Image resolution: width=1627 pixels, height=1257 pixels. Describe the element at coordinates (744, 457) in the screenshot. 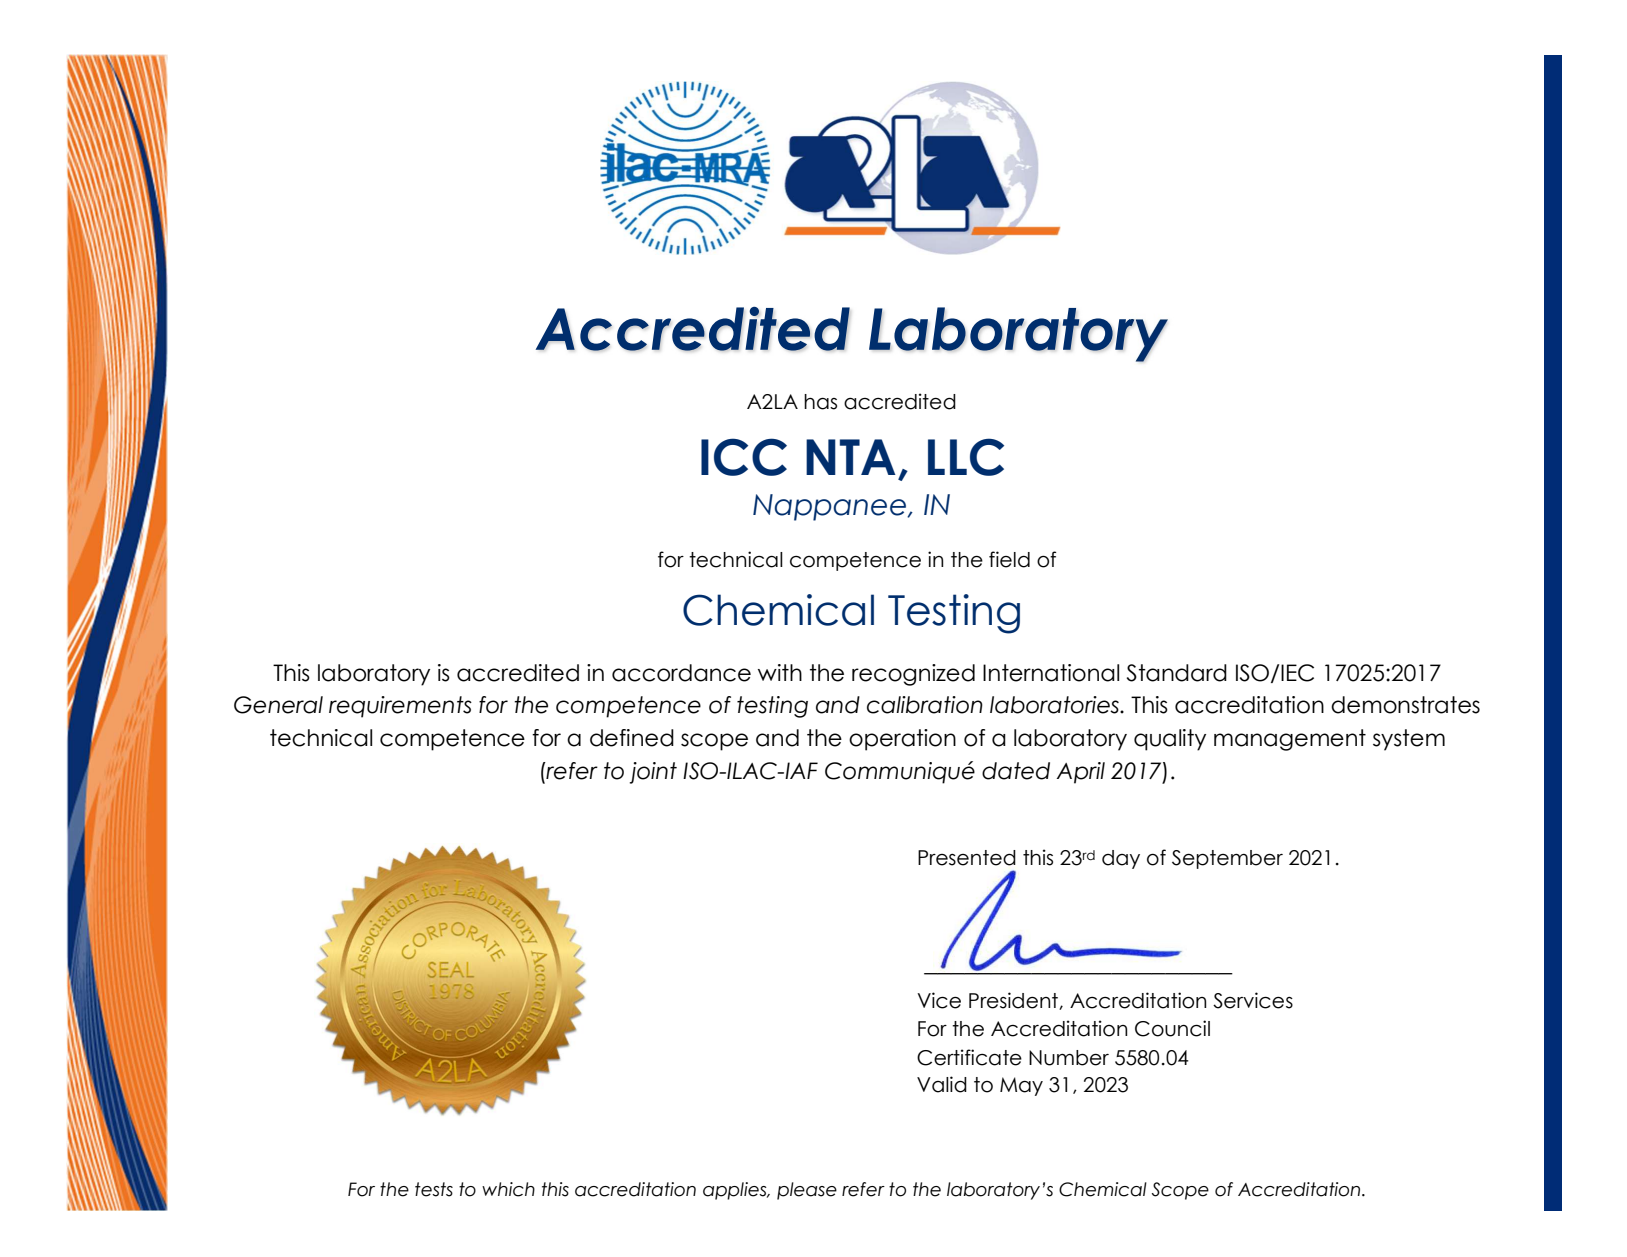

I see `ICC` at that location.
